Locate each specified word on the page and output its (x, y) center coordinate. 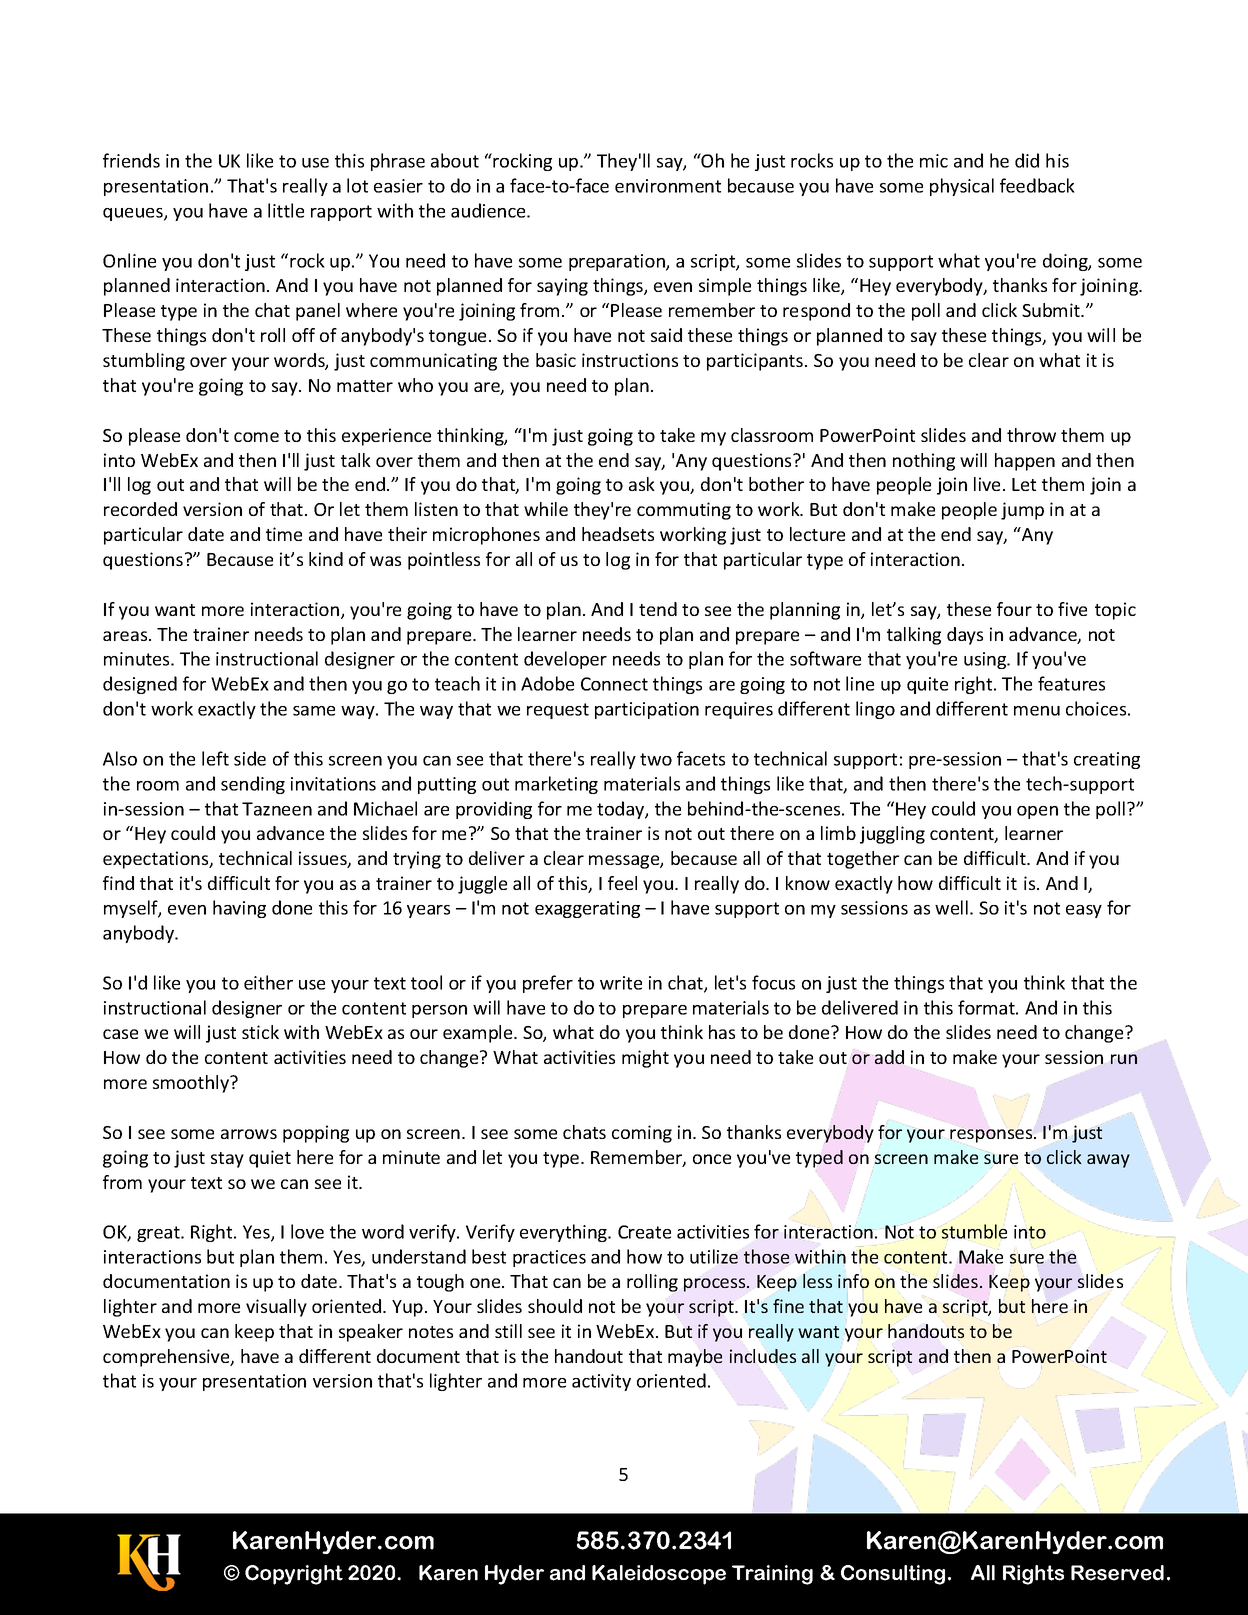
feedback (1037, 185)
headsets (618, 534)
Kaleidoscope (659, 1575)
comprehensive (167, 1358)
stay (227, 1160)
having (239, 909)
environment (668, 186)
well (951, 907)
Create (644, 1232)
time (284, 534)
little (286, 210)
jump (1022, 511)
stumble (974, 1231)
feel (622, 883)
